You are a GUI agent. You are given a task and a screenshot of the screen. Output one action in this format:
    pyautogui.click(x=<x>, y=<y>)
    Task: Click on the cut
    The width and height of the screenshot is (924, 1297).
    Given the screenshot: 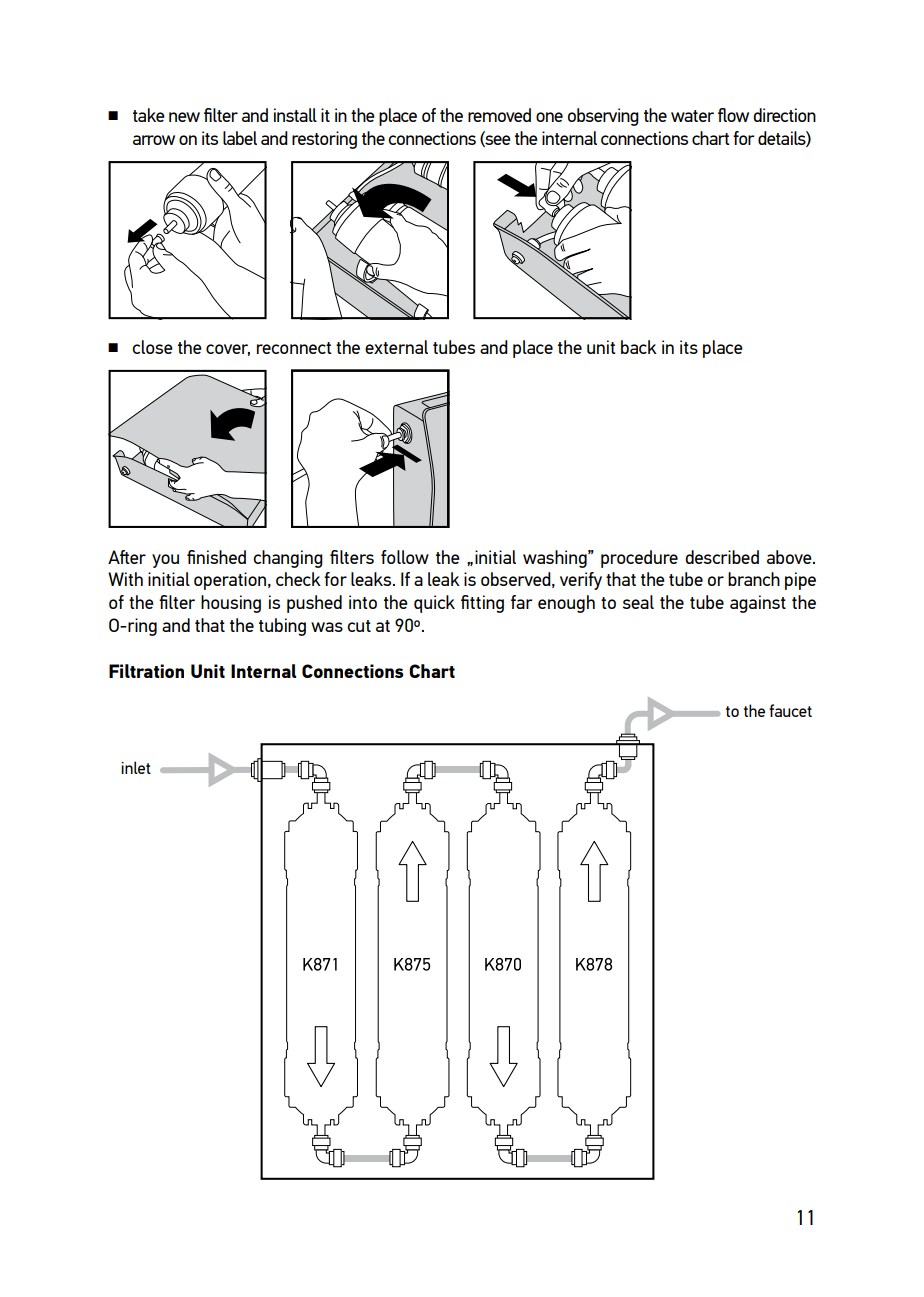 What is the action you would take?
    pyautogui.click(x=359, y=626)
